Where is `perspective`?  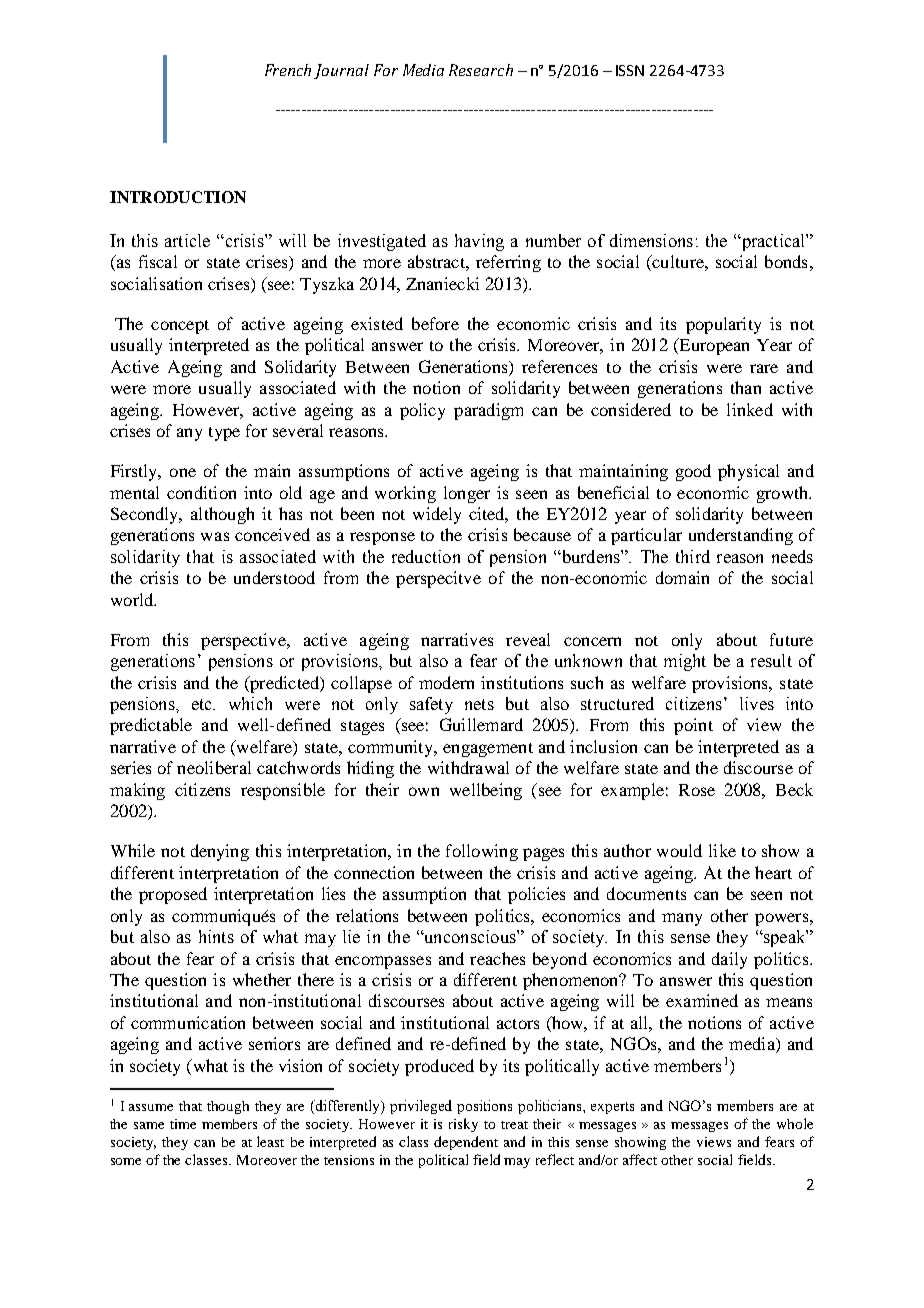
perspective is located at coordinates (244, 641).
